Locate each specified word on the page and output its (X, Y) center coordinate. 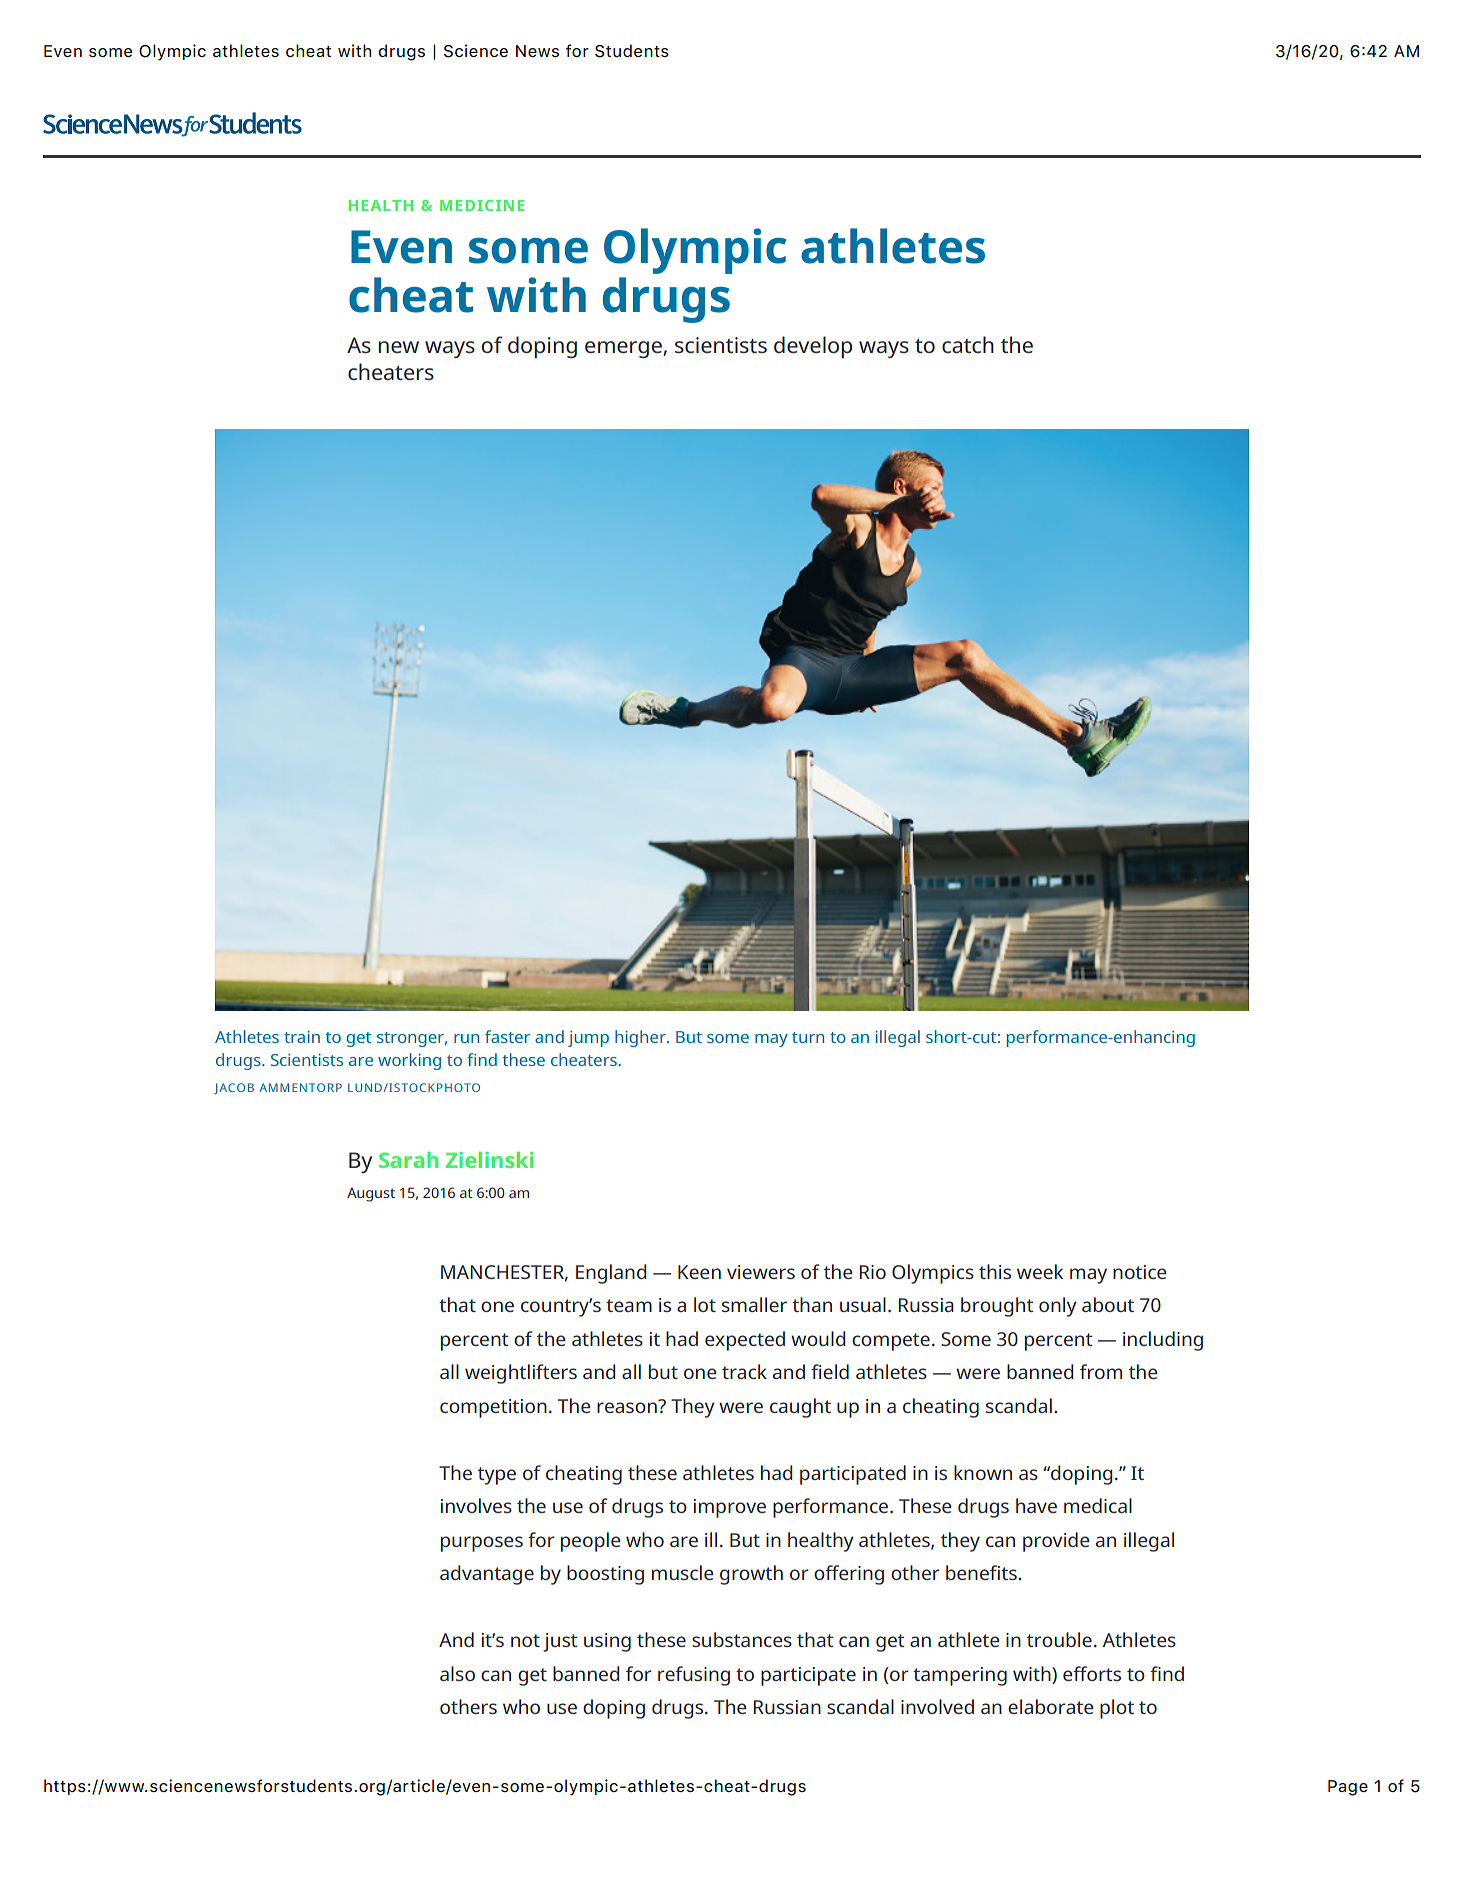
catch (968, 344)
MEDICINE (482, 205)
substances (742, 1639)
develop (813, 347)
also (457, 1673)
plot (1117, 1709)
